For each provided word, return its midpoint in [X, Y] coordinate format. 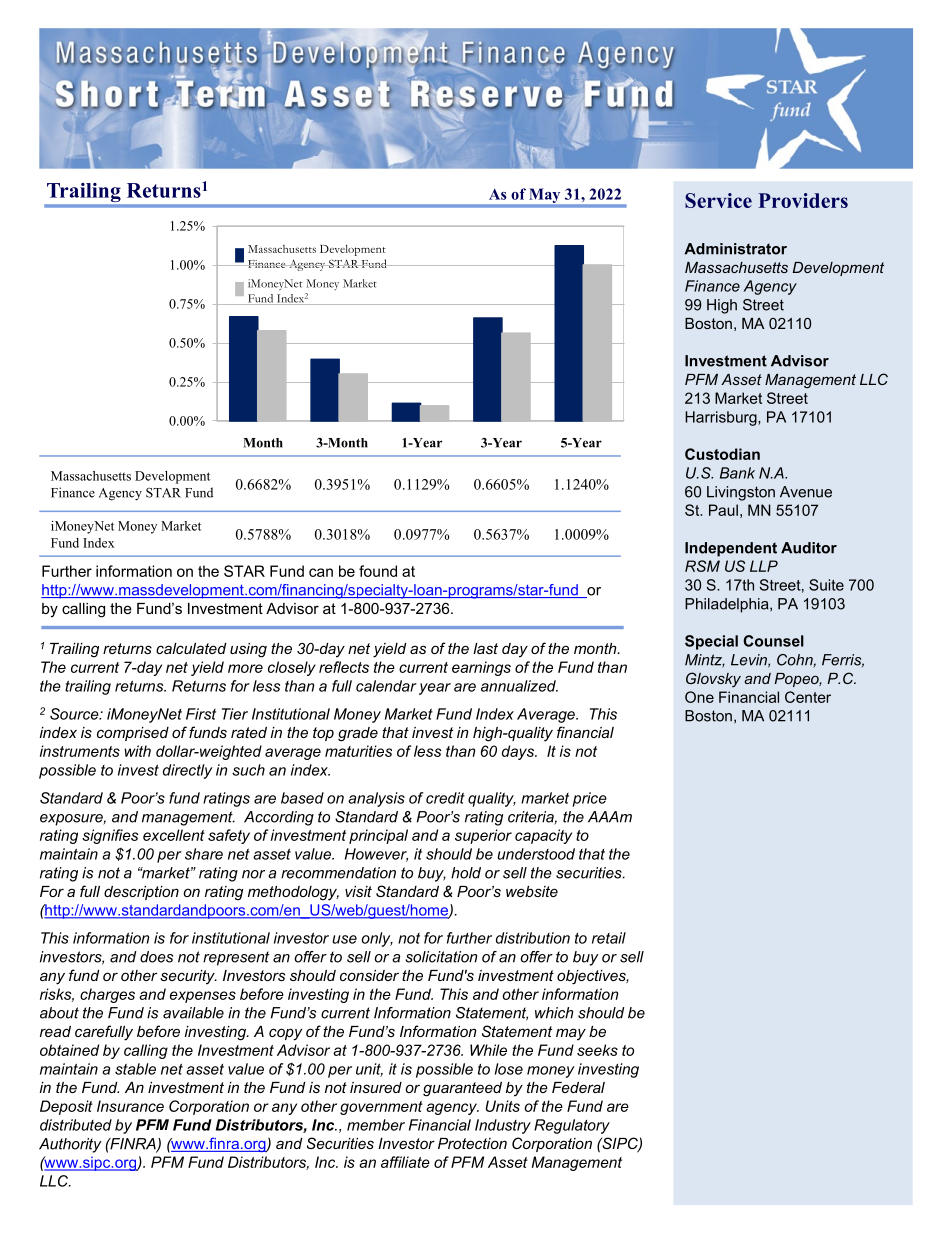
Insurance [130, 1106]
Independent [731, 549]
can [321, 572]
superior [483, 836]
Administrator [735, 249]
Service [718, 200]
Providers [803, 200]
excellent [174, 835]
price [589, 799]
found [378, 571]
